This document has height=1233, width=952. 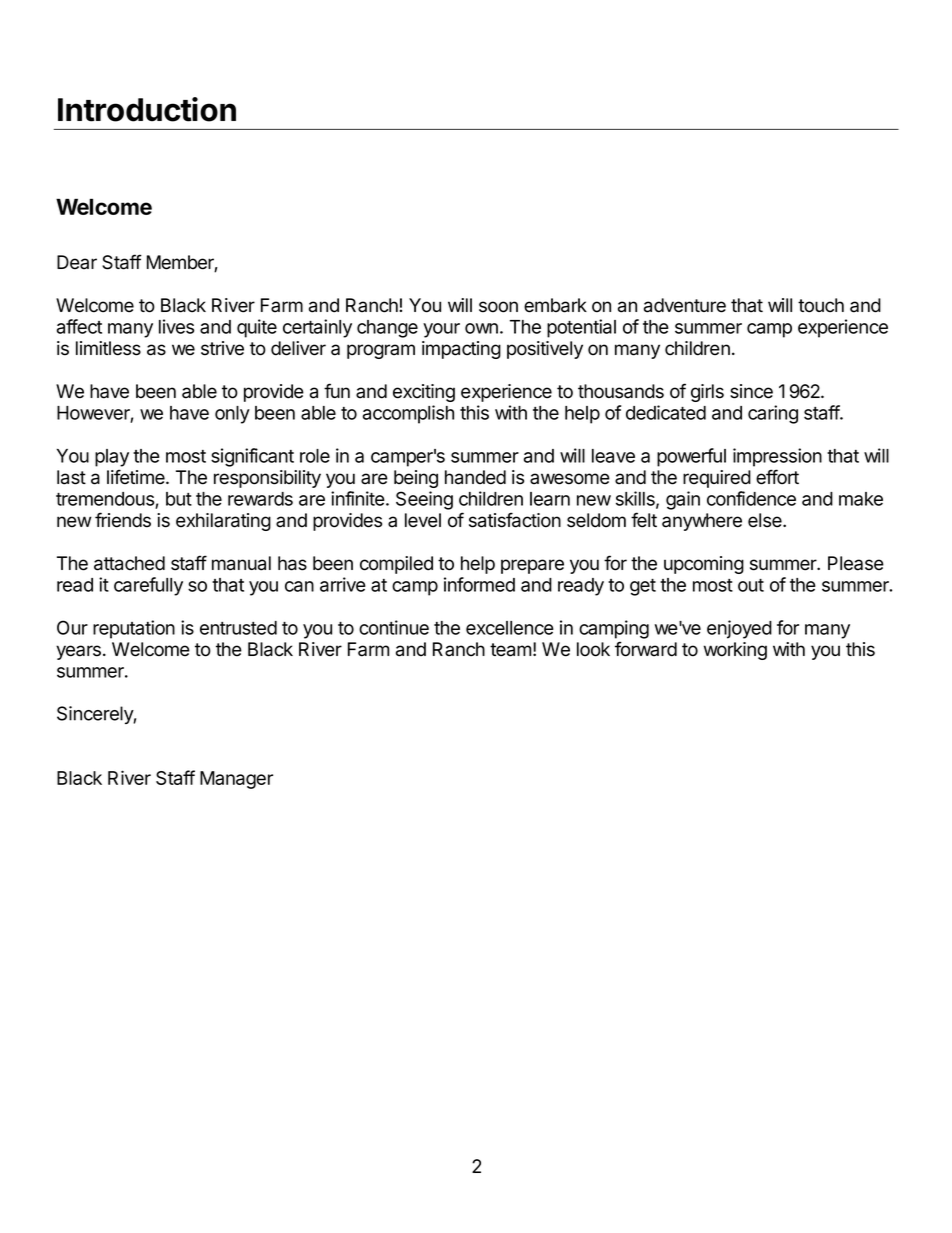 What do you see at coordinates (481, 328) in the document?
I see `own` at bounding box center [481, 328].
